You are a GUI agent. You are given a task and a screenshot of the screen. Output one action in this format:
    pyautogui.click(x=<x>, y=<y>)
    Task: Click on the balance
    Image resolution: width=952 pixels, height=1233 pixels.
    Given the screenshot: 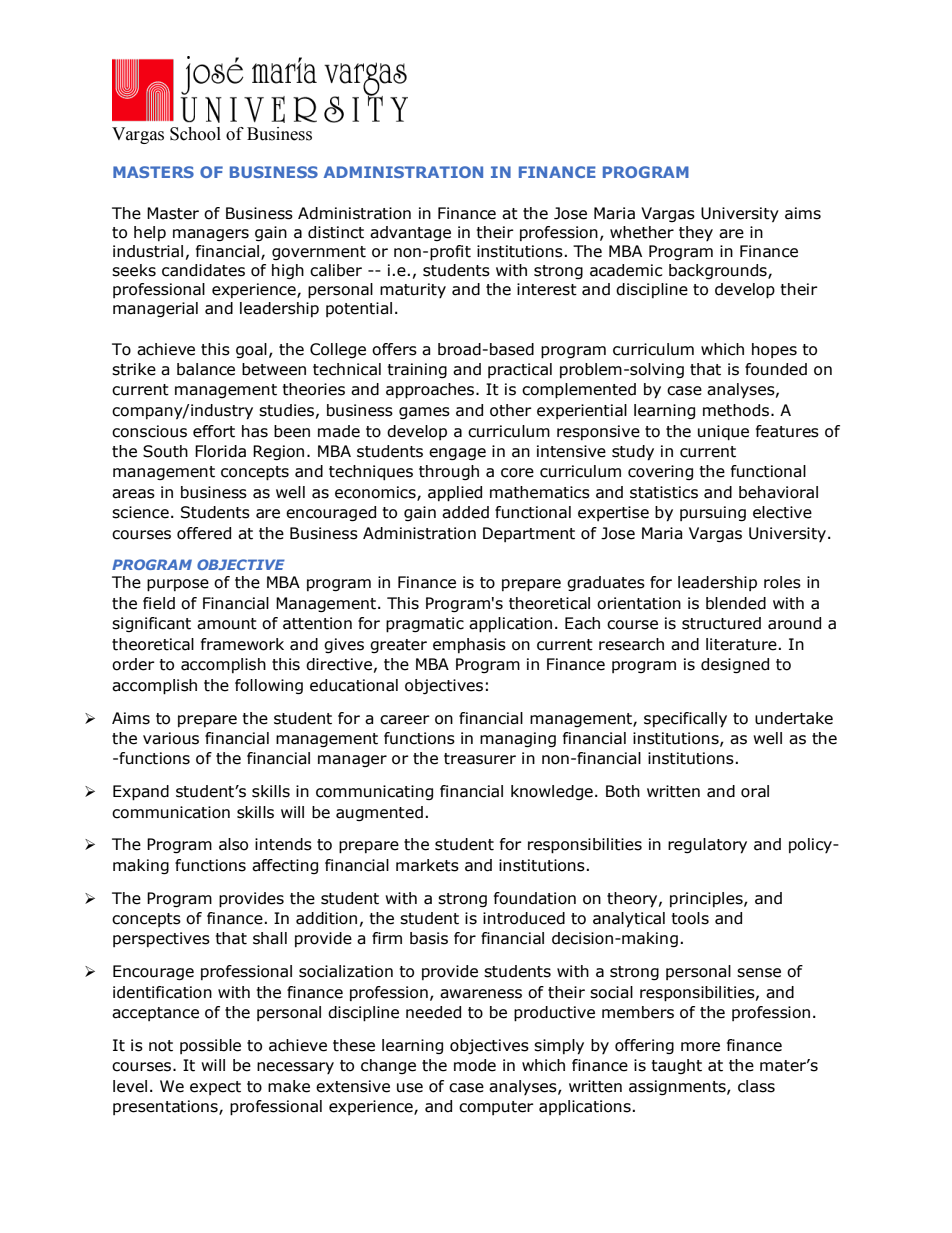 What is the action you would take?
    pyautogui.click(x=206, y=369)
